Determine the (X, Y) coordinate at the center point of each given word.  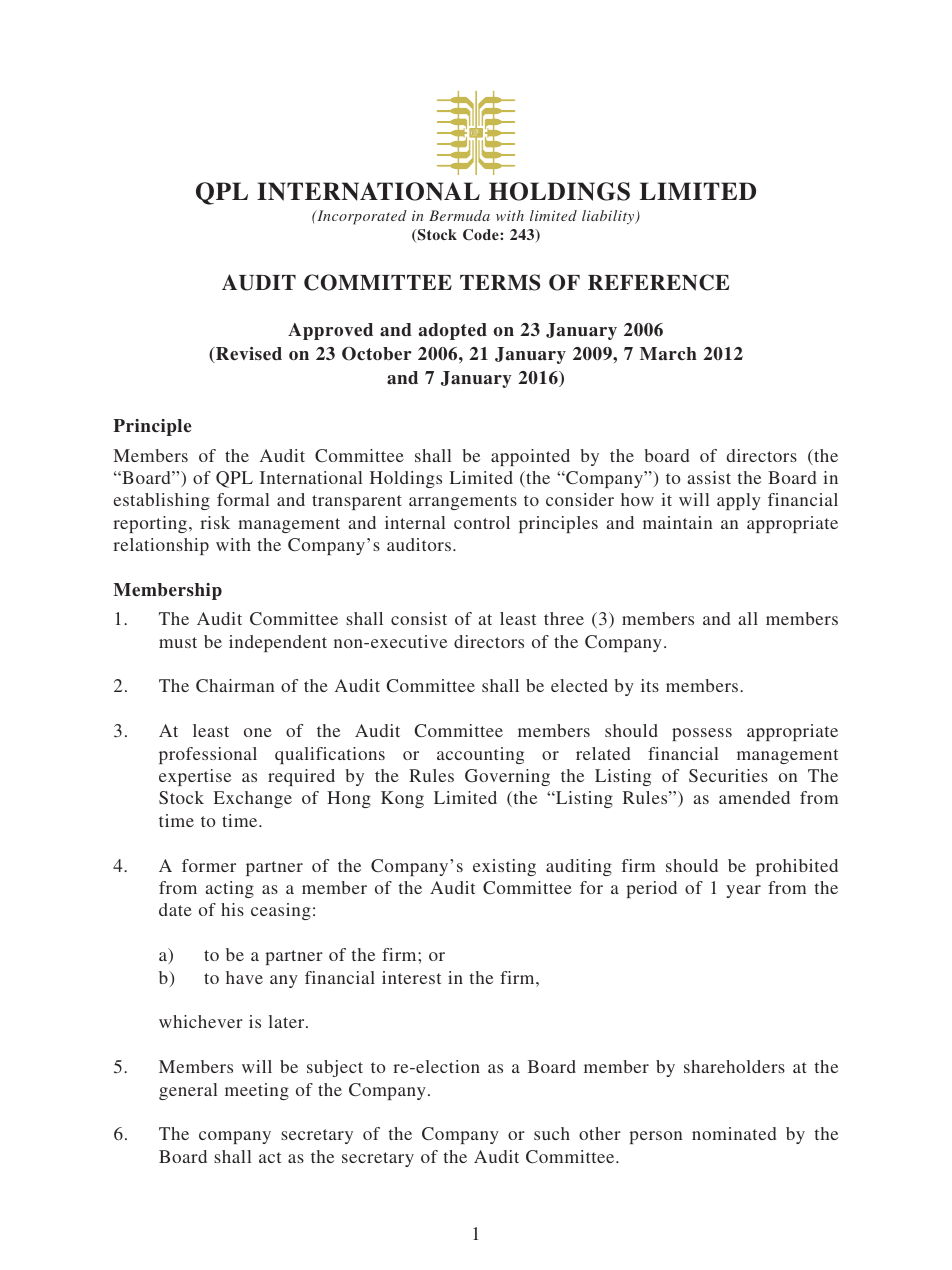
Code (482, 235)
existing (504, 867)
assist (709, 477)
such (552, 1133)
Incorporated (361, 217)
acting (229, 889)
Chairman (235, 686)
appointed (530, 457)
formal (243, 499)
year (743, 891)
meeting (257, 1091)
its (650, 685)
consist (419, 618)
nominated (734, 1133)
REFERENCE (658, 282)
